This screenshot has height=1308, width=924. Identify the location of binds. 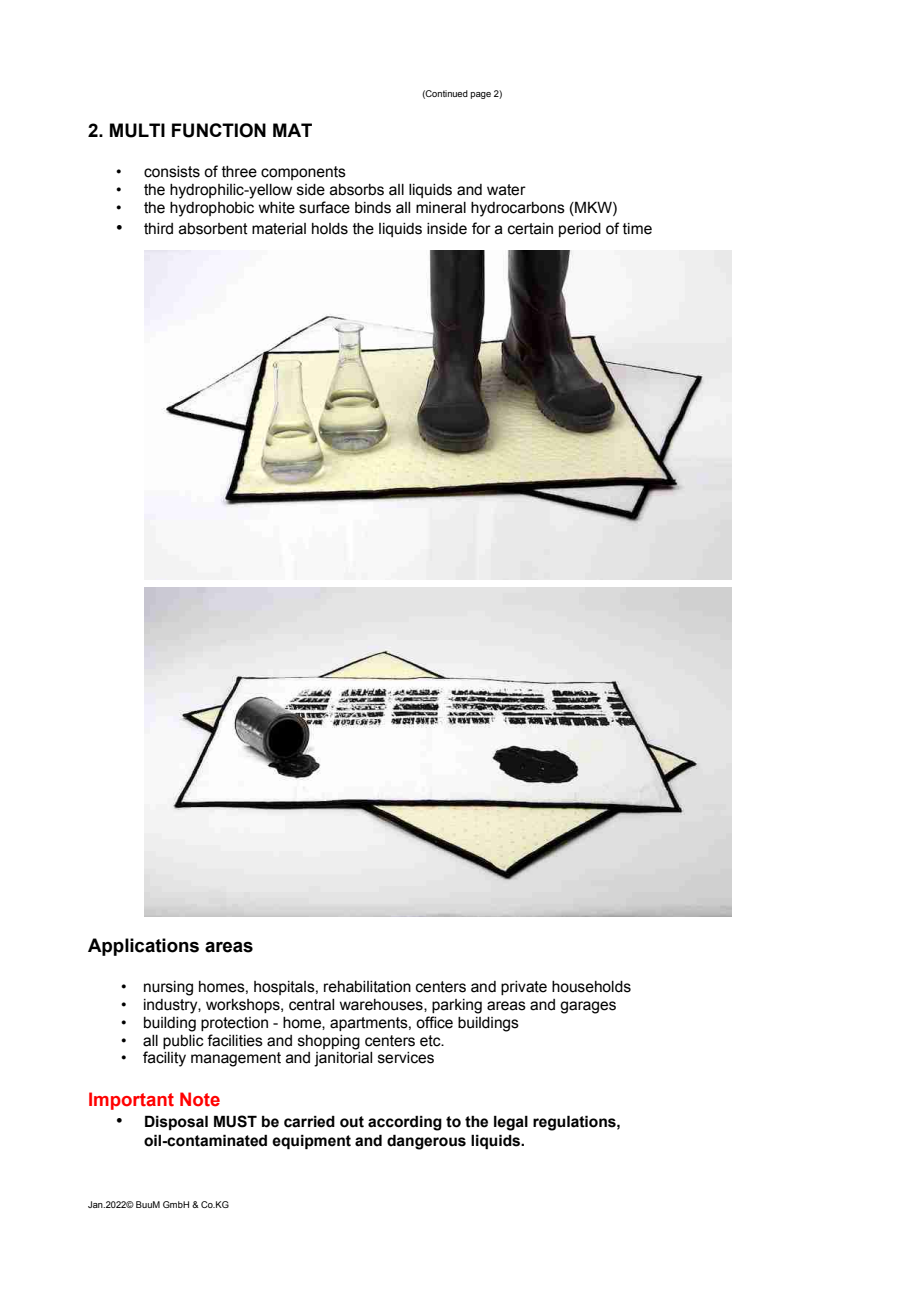
(373, 208).
